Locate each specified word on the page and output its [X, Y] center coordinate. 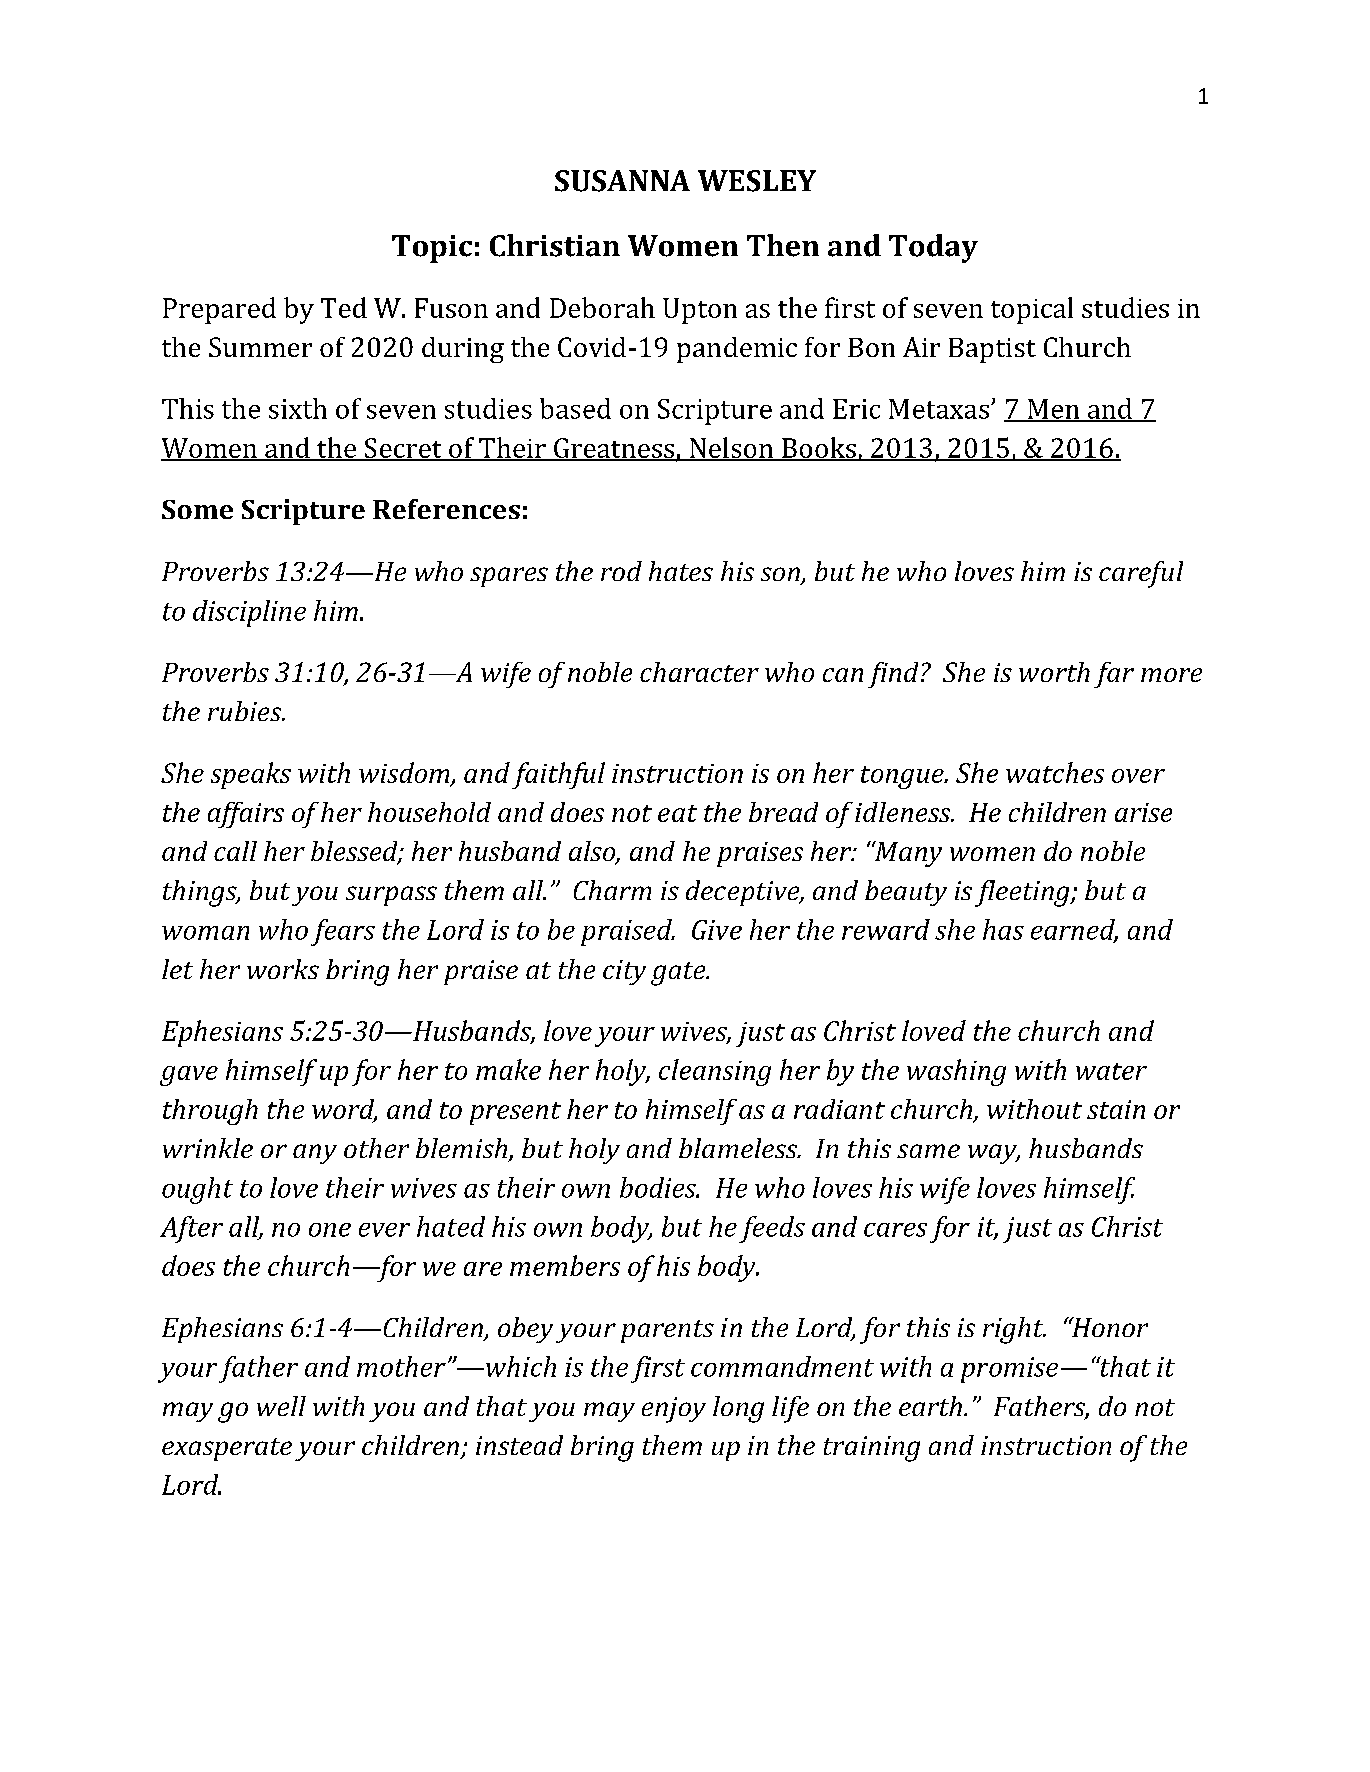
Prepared [219, 310]
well [281, 1406]
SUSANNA [622, 181]
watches [1055, 772]
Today [933, 248]
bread [783, 812]
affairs [246, 815]
